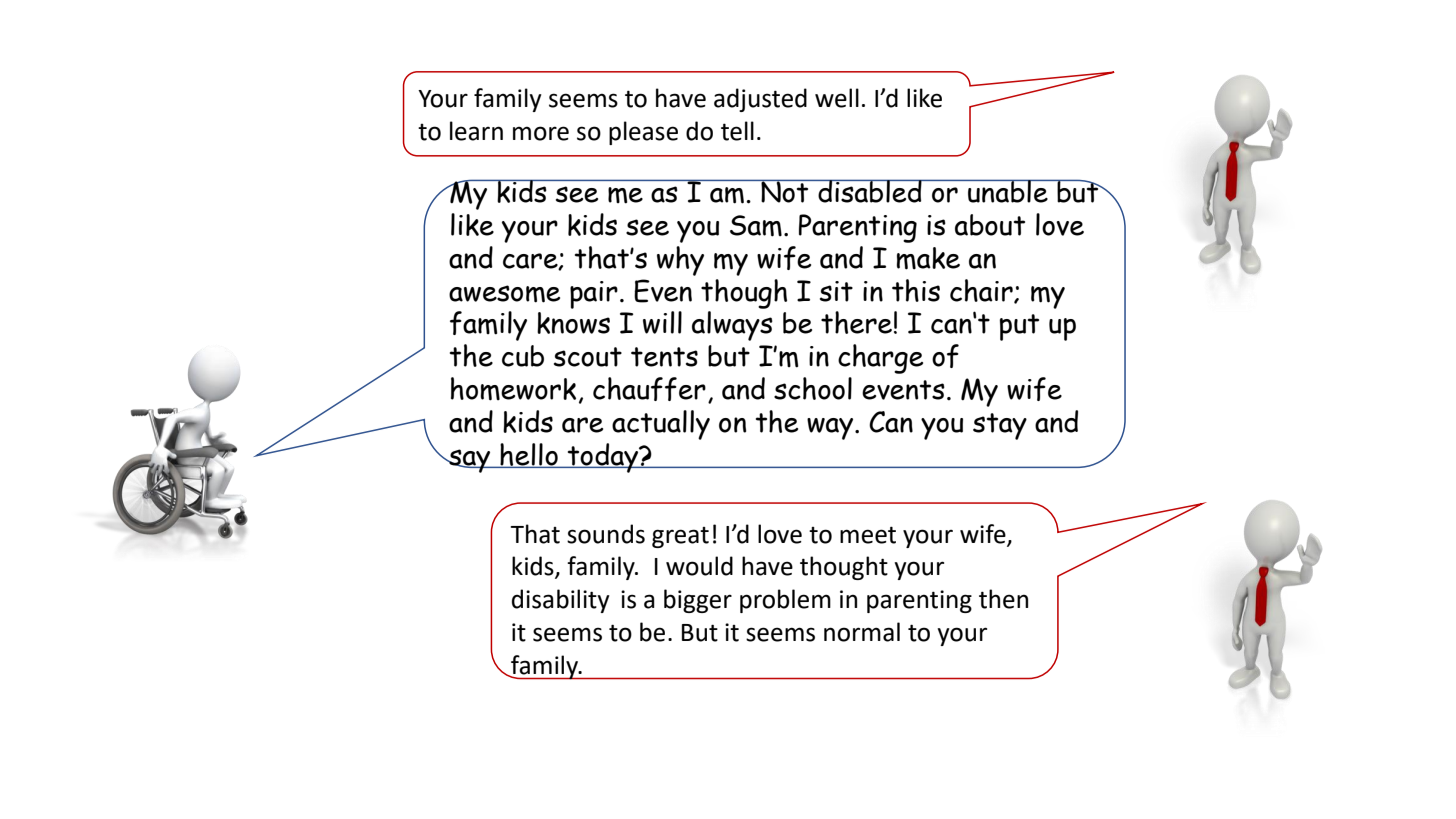  Describe the element at coordinates (504, 294) in the screenshot. I see `awesome` at that location.
